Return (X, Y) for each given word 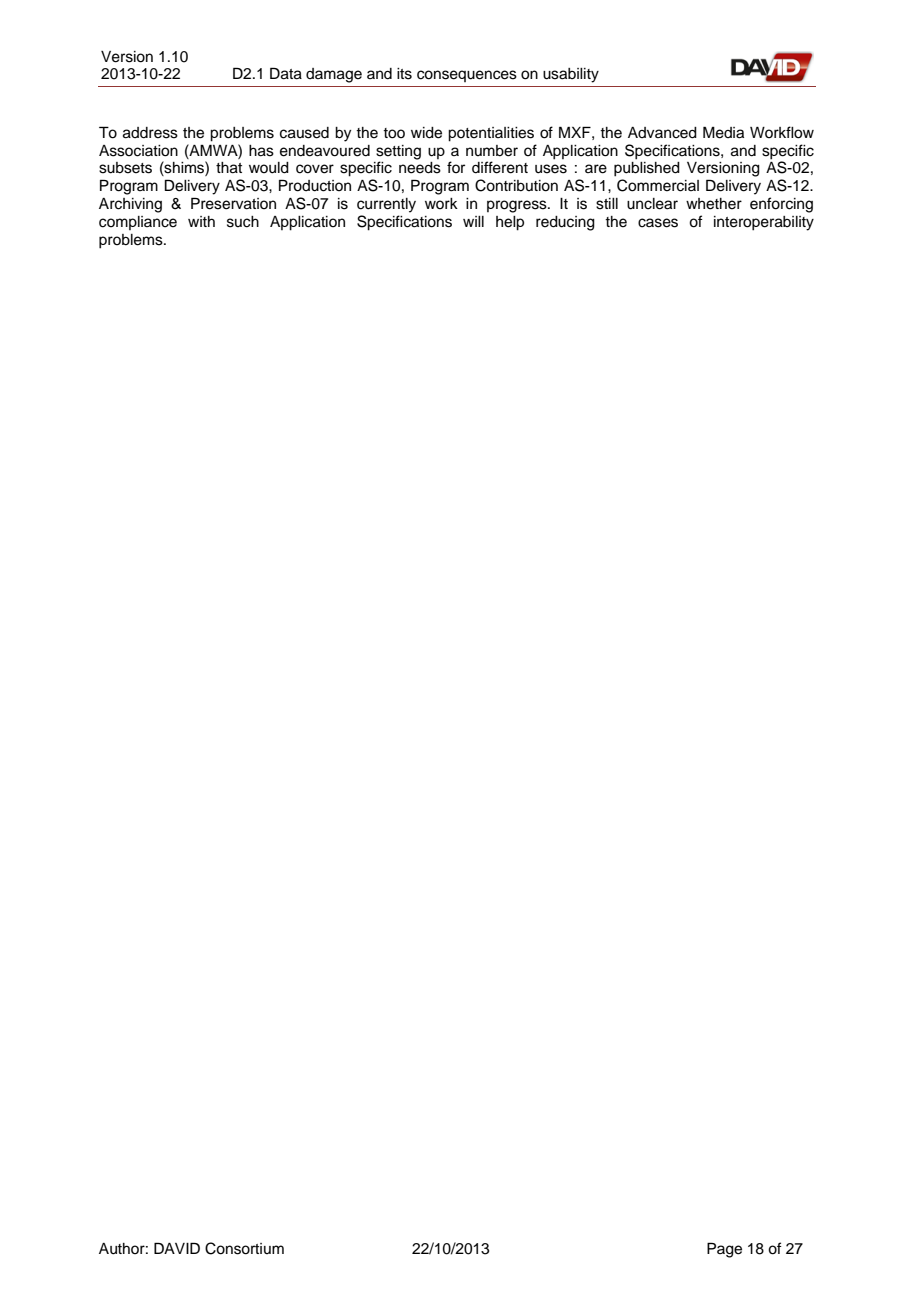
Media (723, 132)
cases (658, 223)
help (510, 223)
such (243, 222)
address (150, 133)
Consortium (244, 1248)
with (201, 221)
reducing (565, 223)
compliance (138, 223)
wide (426, 133)
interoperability (764, 223)
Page (724, 1250)
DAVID (177, 1248)
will (473, 221)
